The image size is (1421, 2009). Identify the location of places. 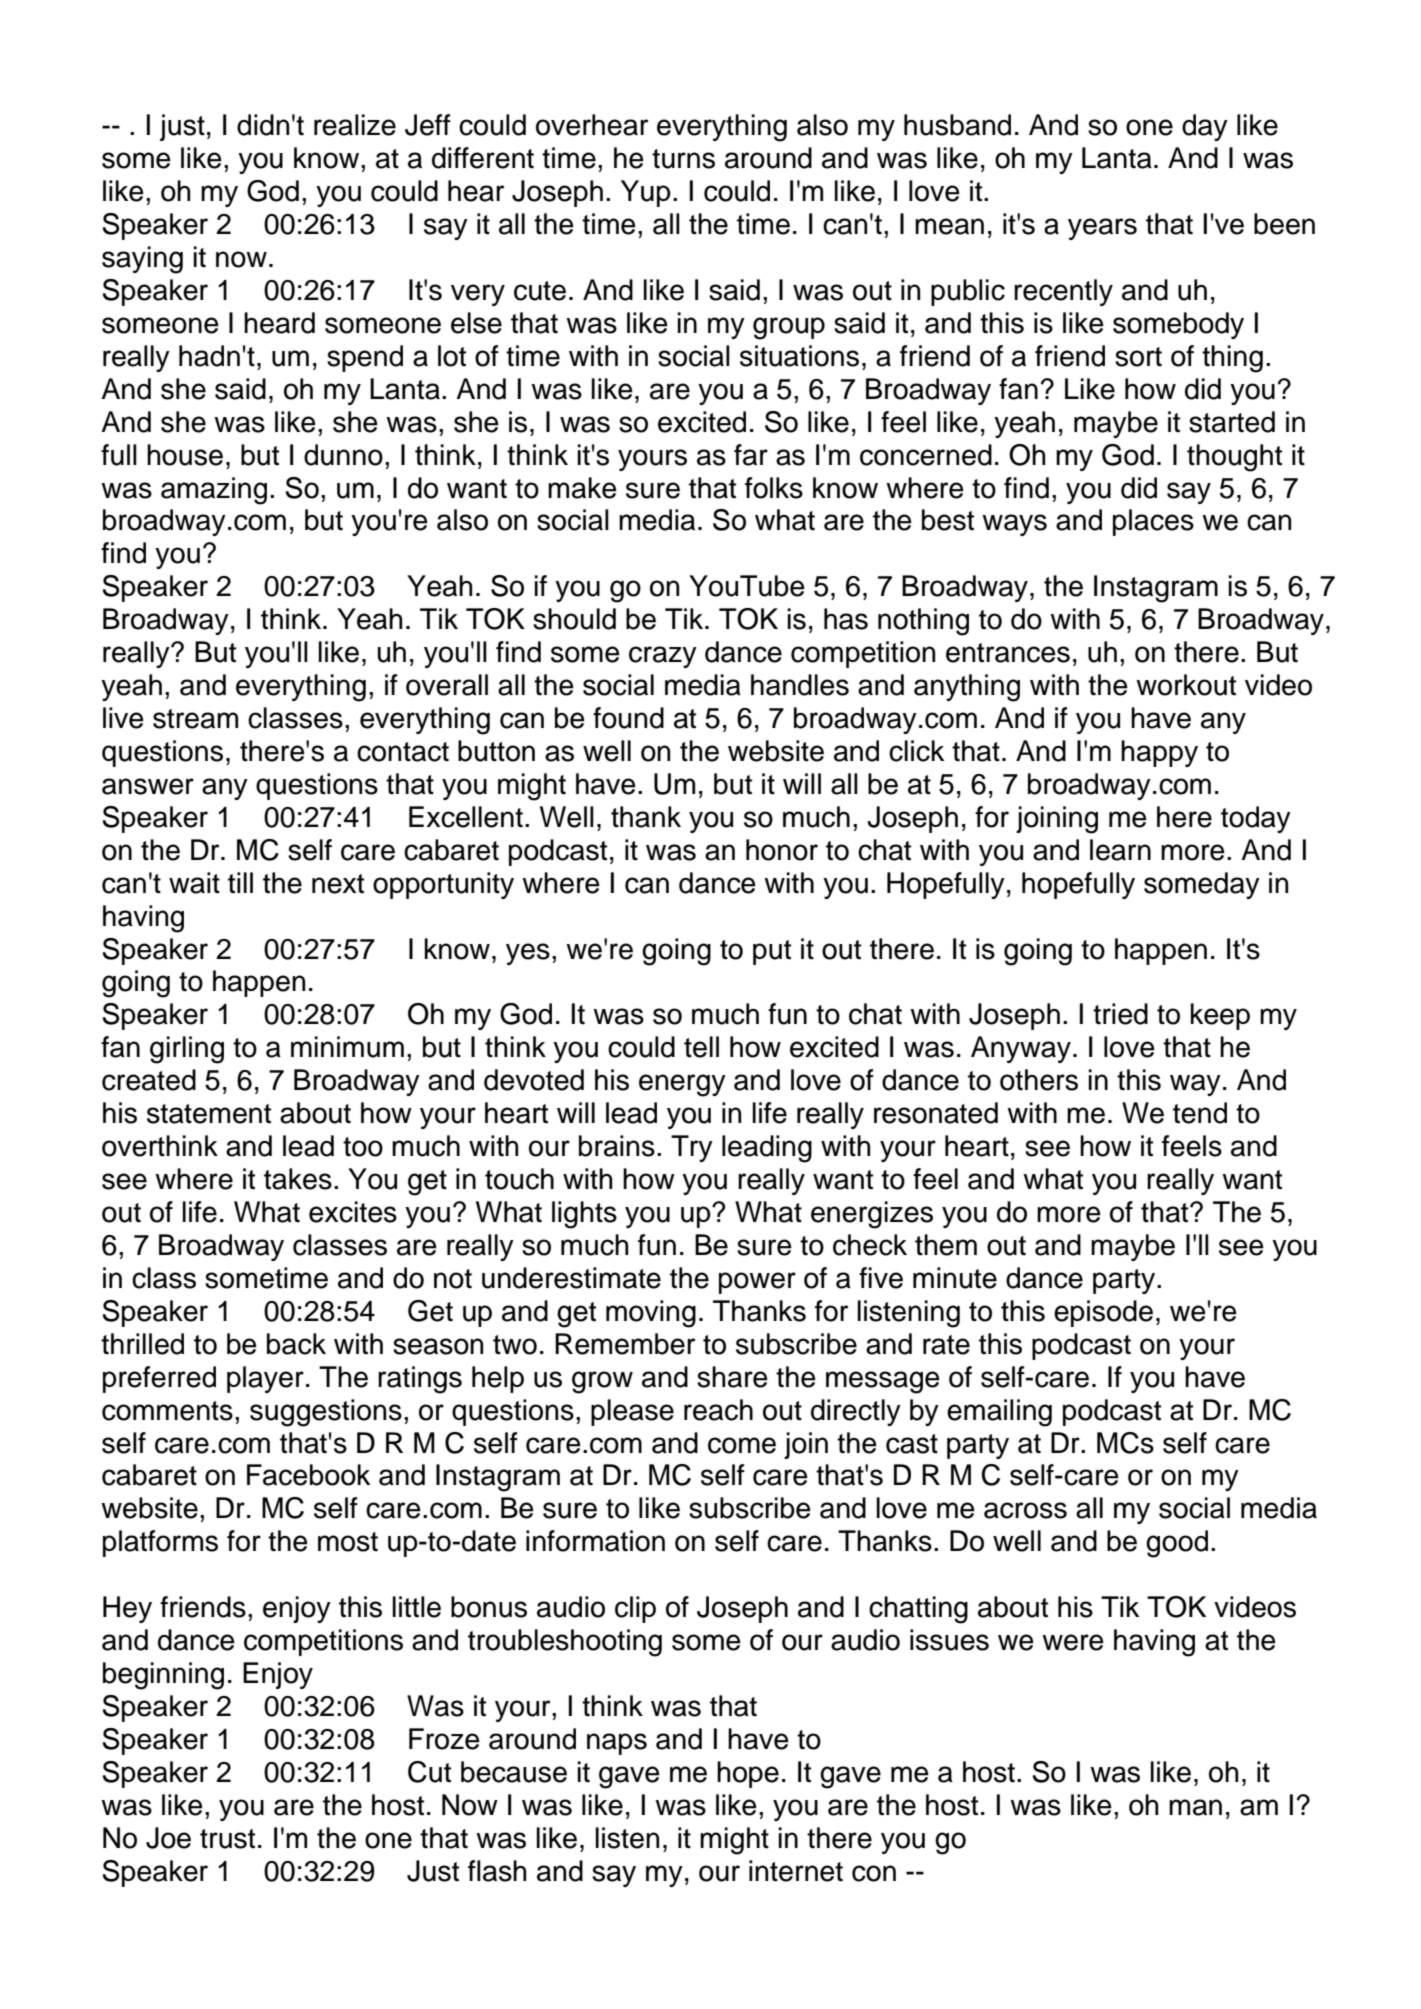
(1153, 522).
